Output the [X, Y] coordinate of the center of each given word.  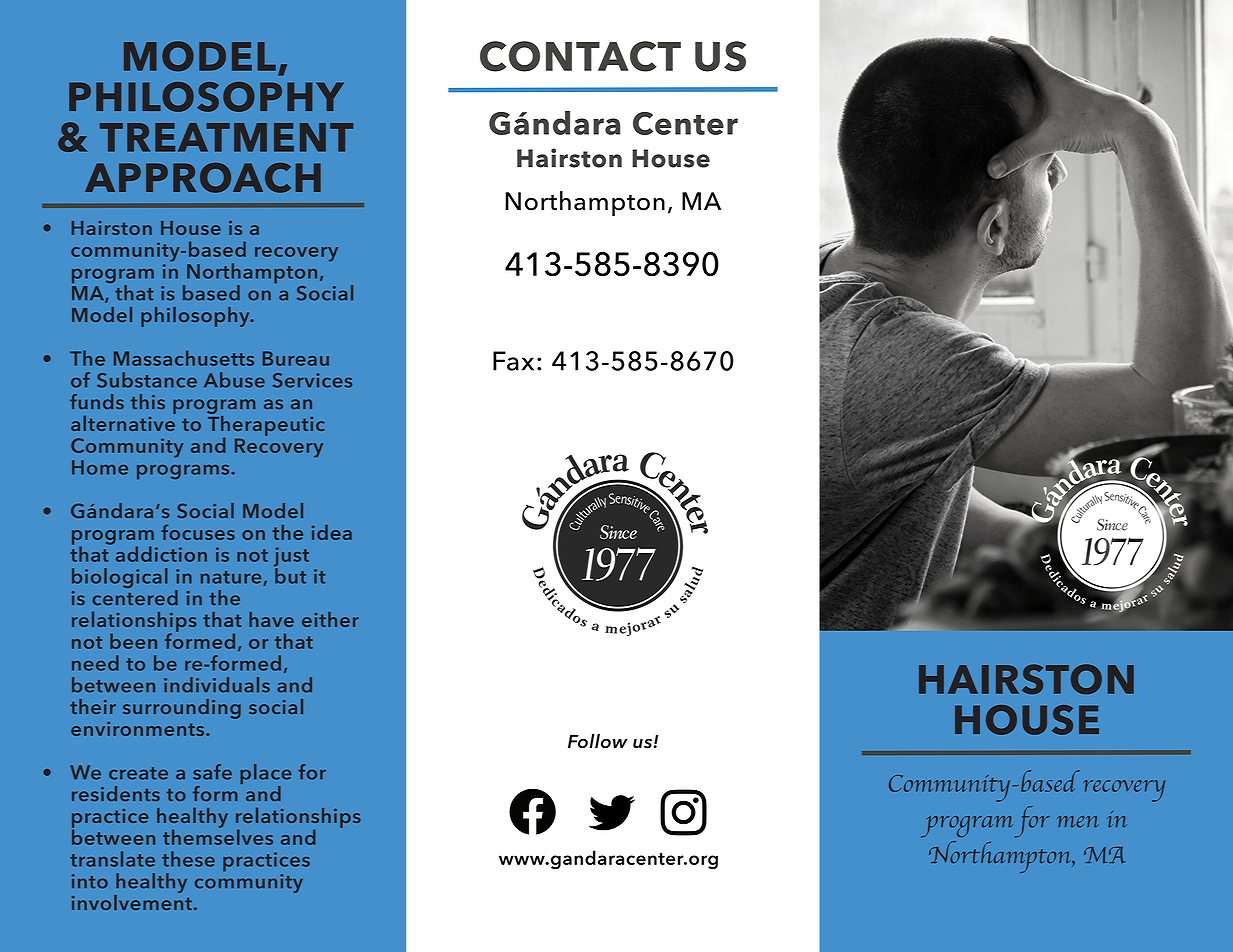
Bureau [296, 358]
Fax [513, 361]
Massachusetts [184, 358]
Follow [598, 741]
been [133, 641]
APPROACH [203, 178]
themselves [218, 836]
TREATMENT [226, 137]
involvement [132, 901]
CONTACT [580, 56]
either [330, 619]
